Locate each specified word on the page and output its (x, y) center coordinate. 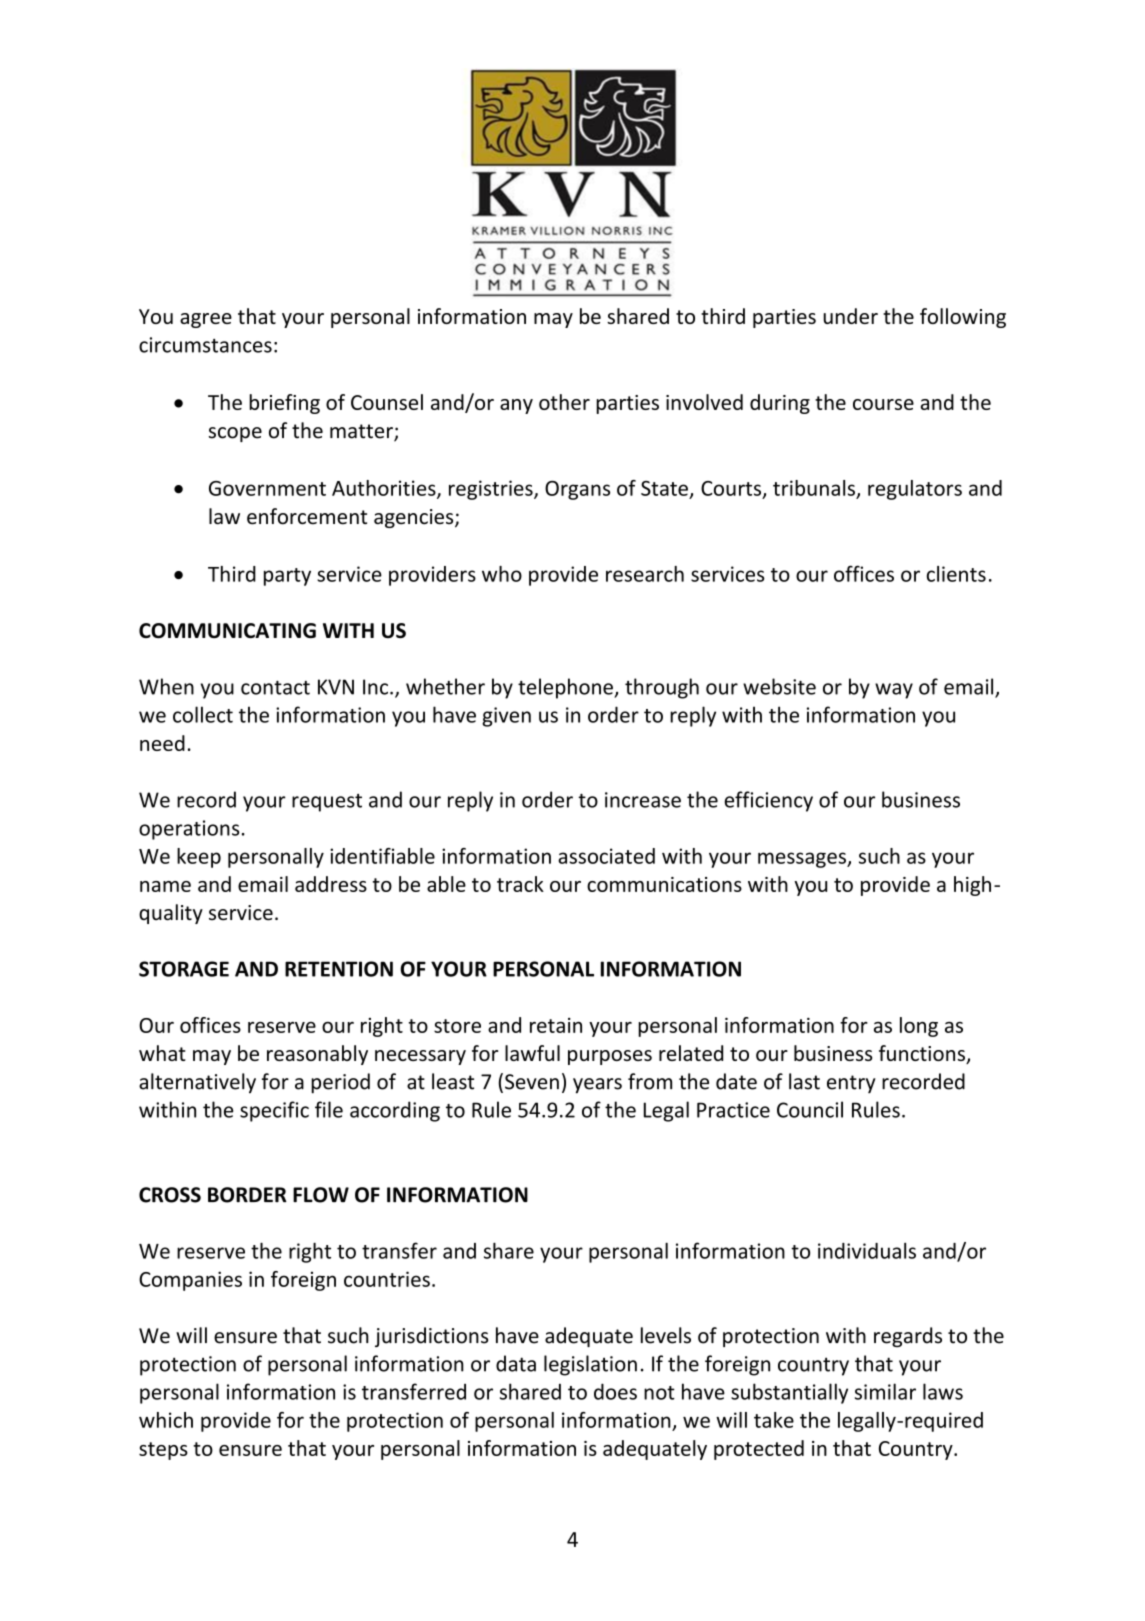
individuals (867, 1250)
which (166, 1420)
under (850, 316)
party (287, 577)
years (597, 1086)
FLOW (321, 1195)
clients (956, 574)
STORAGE (184, 969)
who (502, 574)
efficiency (769, 801)
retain (556, 1025)
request (327, 803)
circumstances (205, 345)
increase (643, 800)
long (919, 1027)
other (564, 402)
